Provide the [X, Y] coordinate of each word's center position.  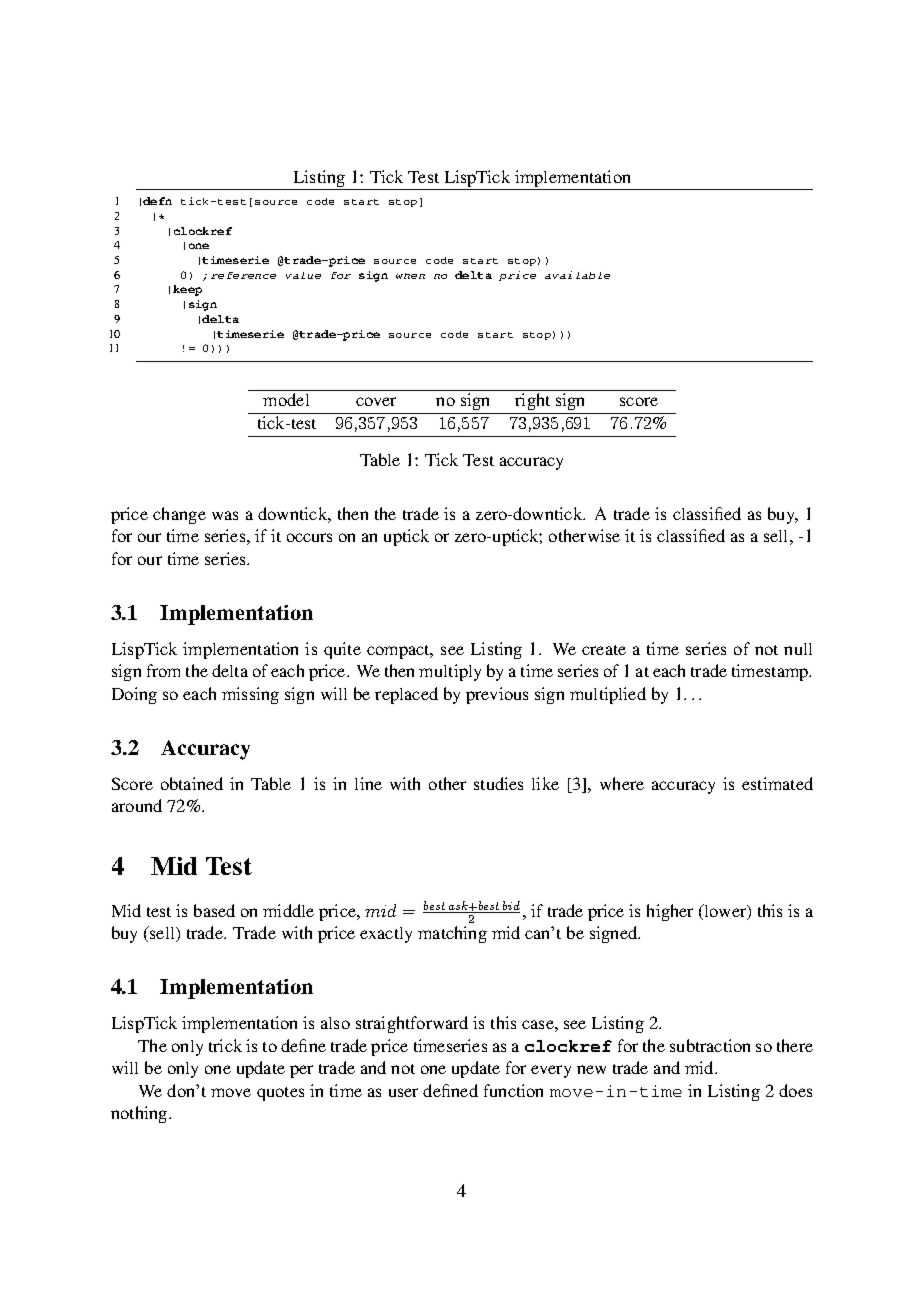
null [798, 649]
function [513, 1090]
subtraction [710, 1045]
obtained [192, 783]
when [410, 276]
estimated [777, 783]
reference [243, 275]
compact [399, 652]
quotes [280, 1094]
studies [498, 783]
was [225, 515]
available [577, 275]
